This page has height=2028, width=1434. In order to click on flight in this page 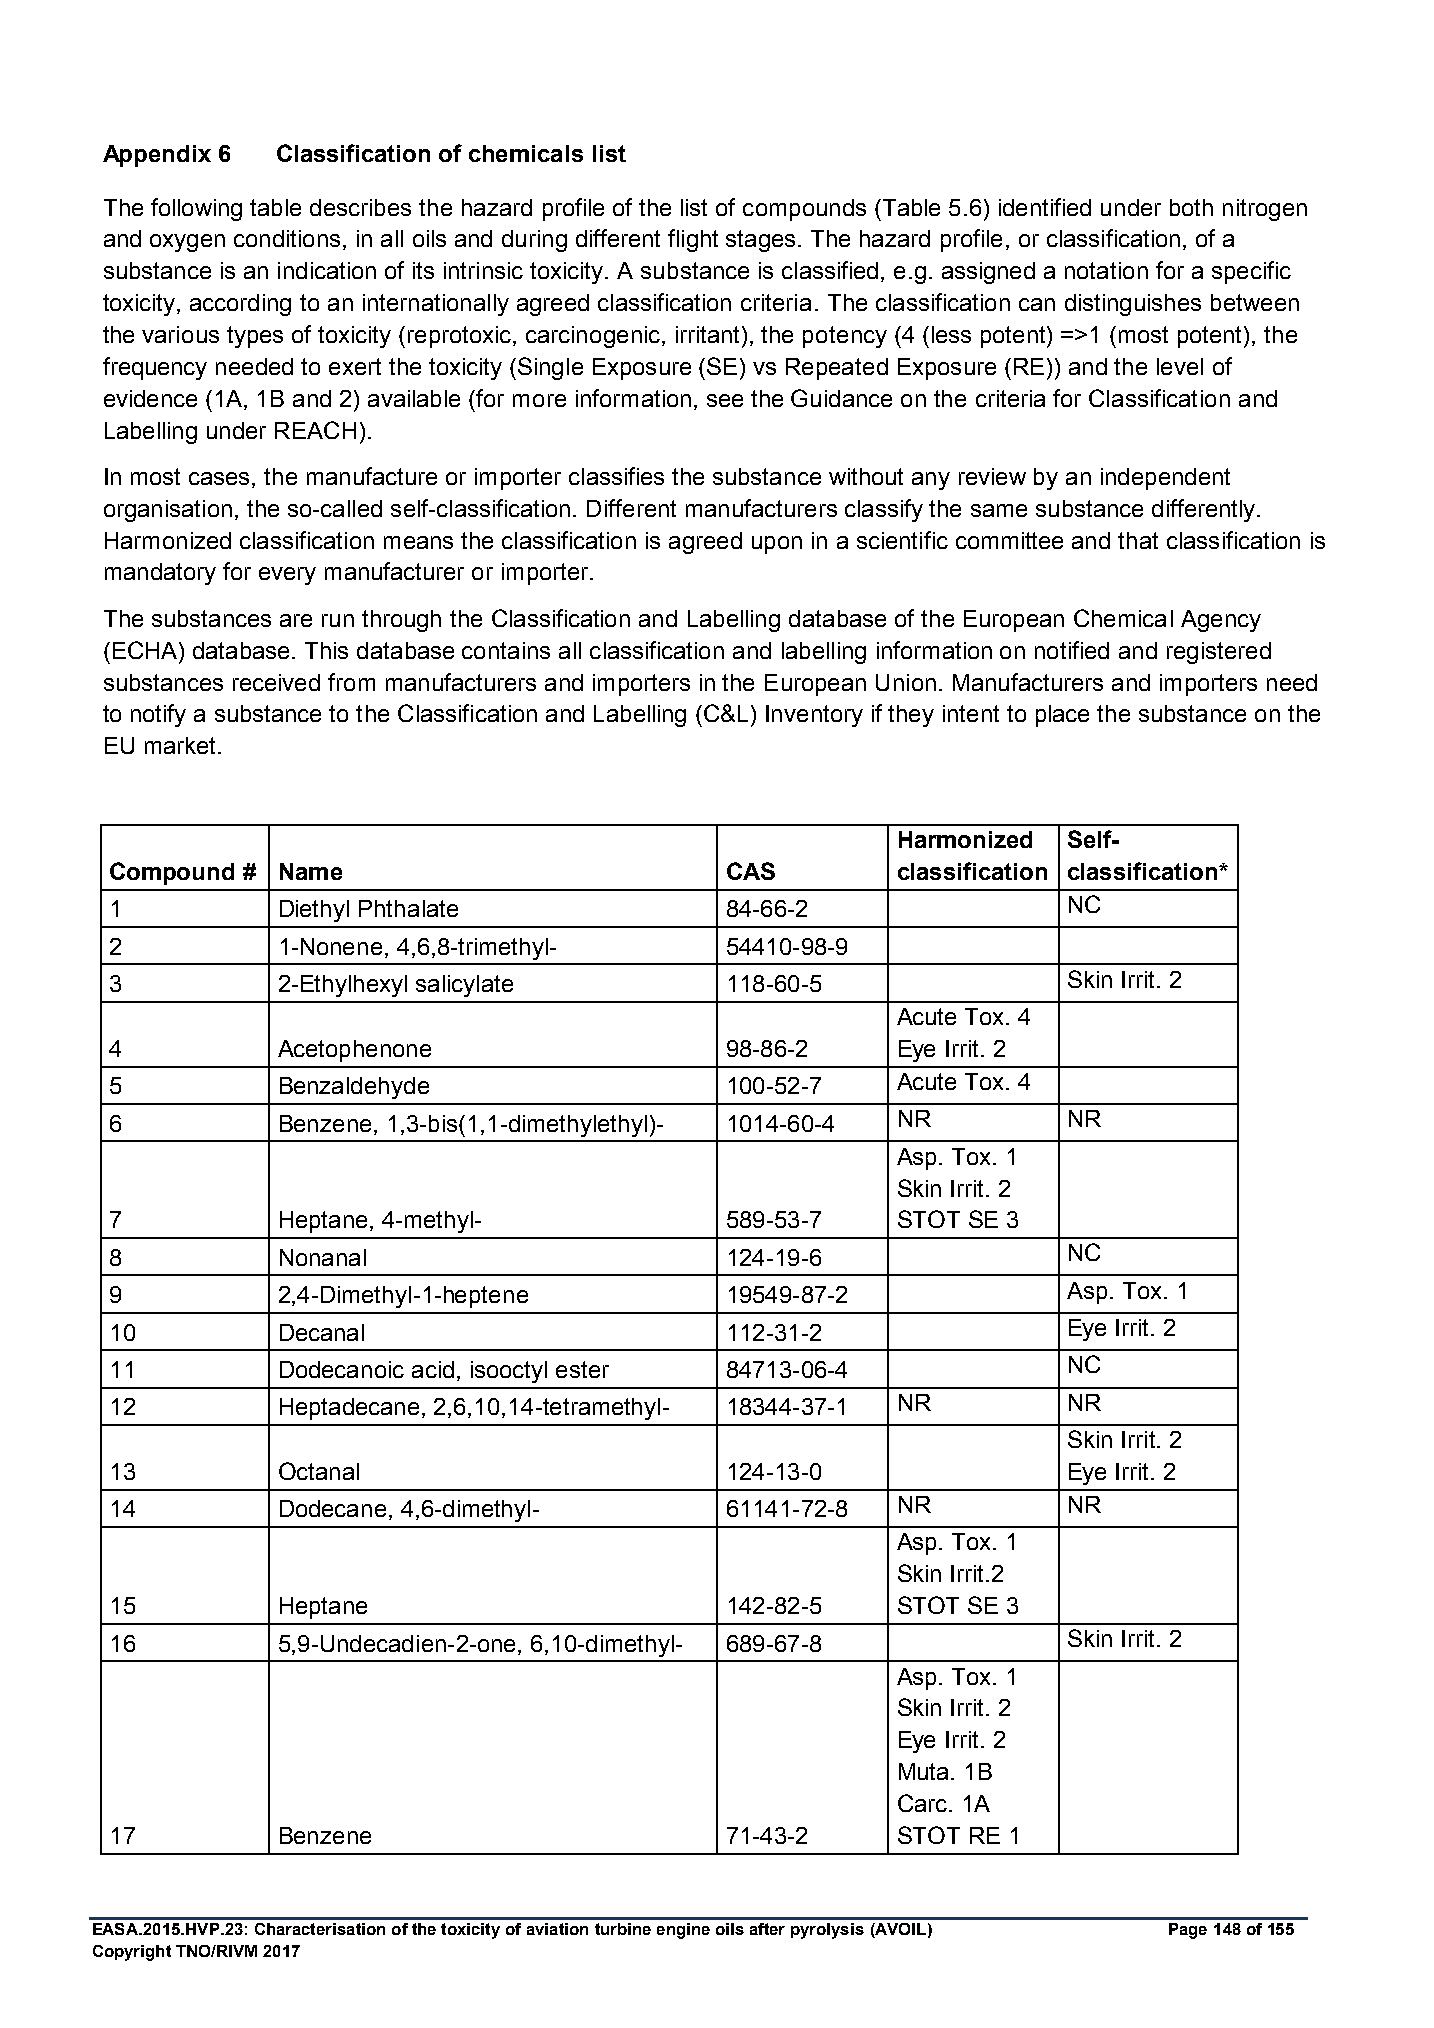, I will do `click(693, 240)`.
